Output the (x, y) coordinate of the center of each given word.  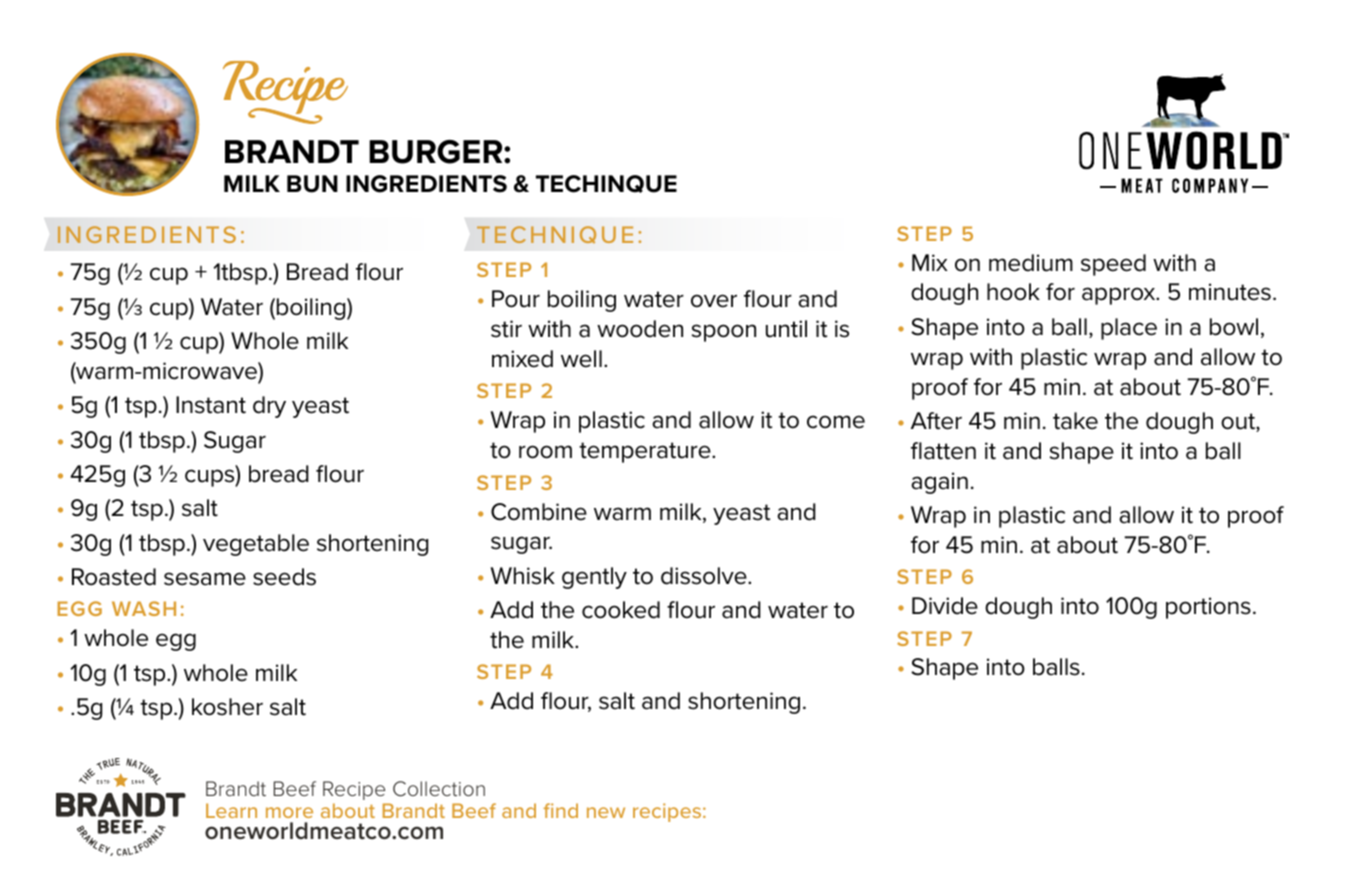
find (560, 810)
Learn (231, 810)
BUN (312, 184)
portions (1208, 608)
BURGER (437, 152)
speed (1113, 265)
